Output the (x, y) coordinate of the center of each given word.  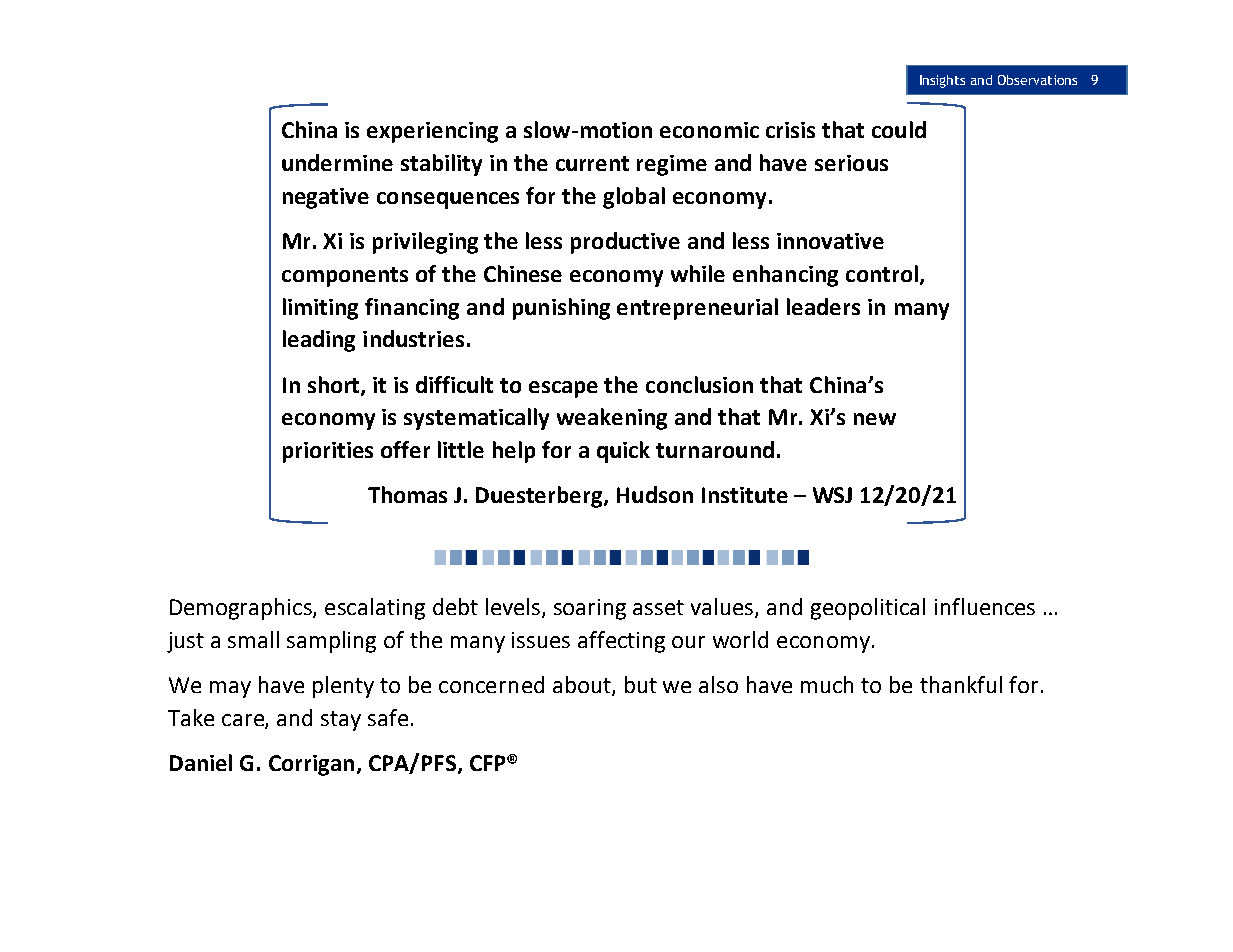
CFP (489, 763)
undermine (337, 162)
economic (709, 130)
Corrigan (311, 765)
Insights (942, 81)
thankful (961, 684)
